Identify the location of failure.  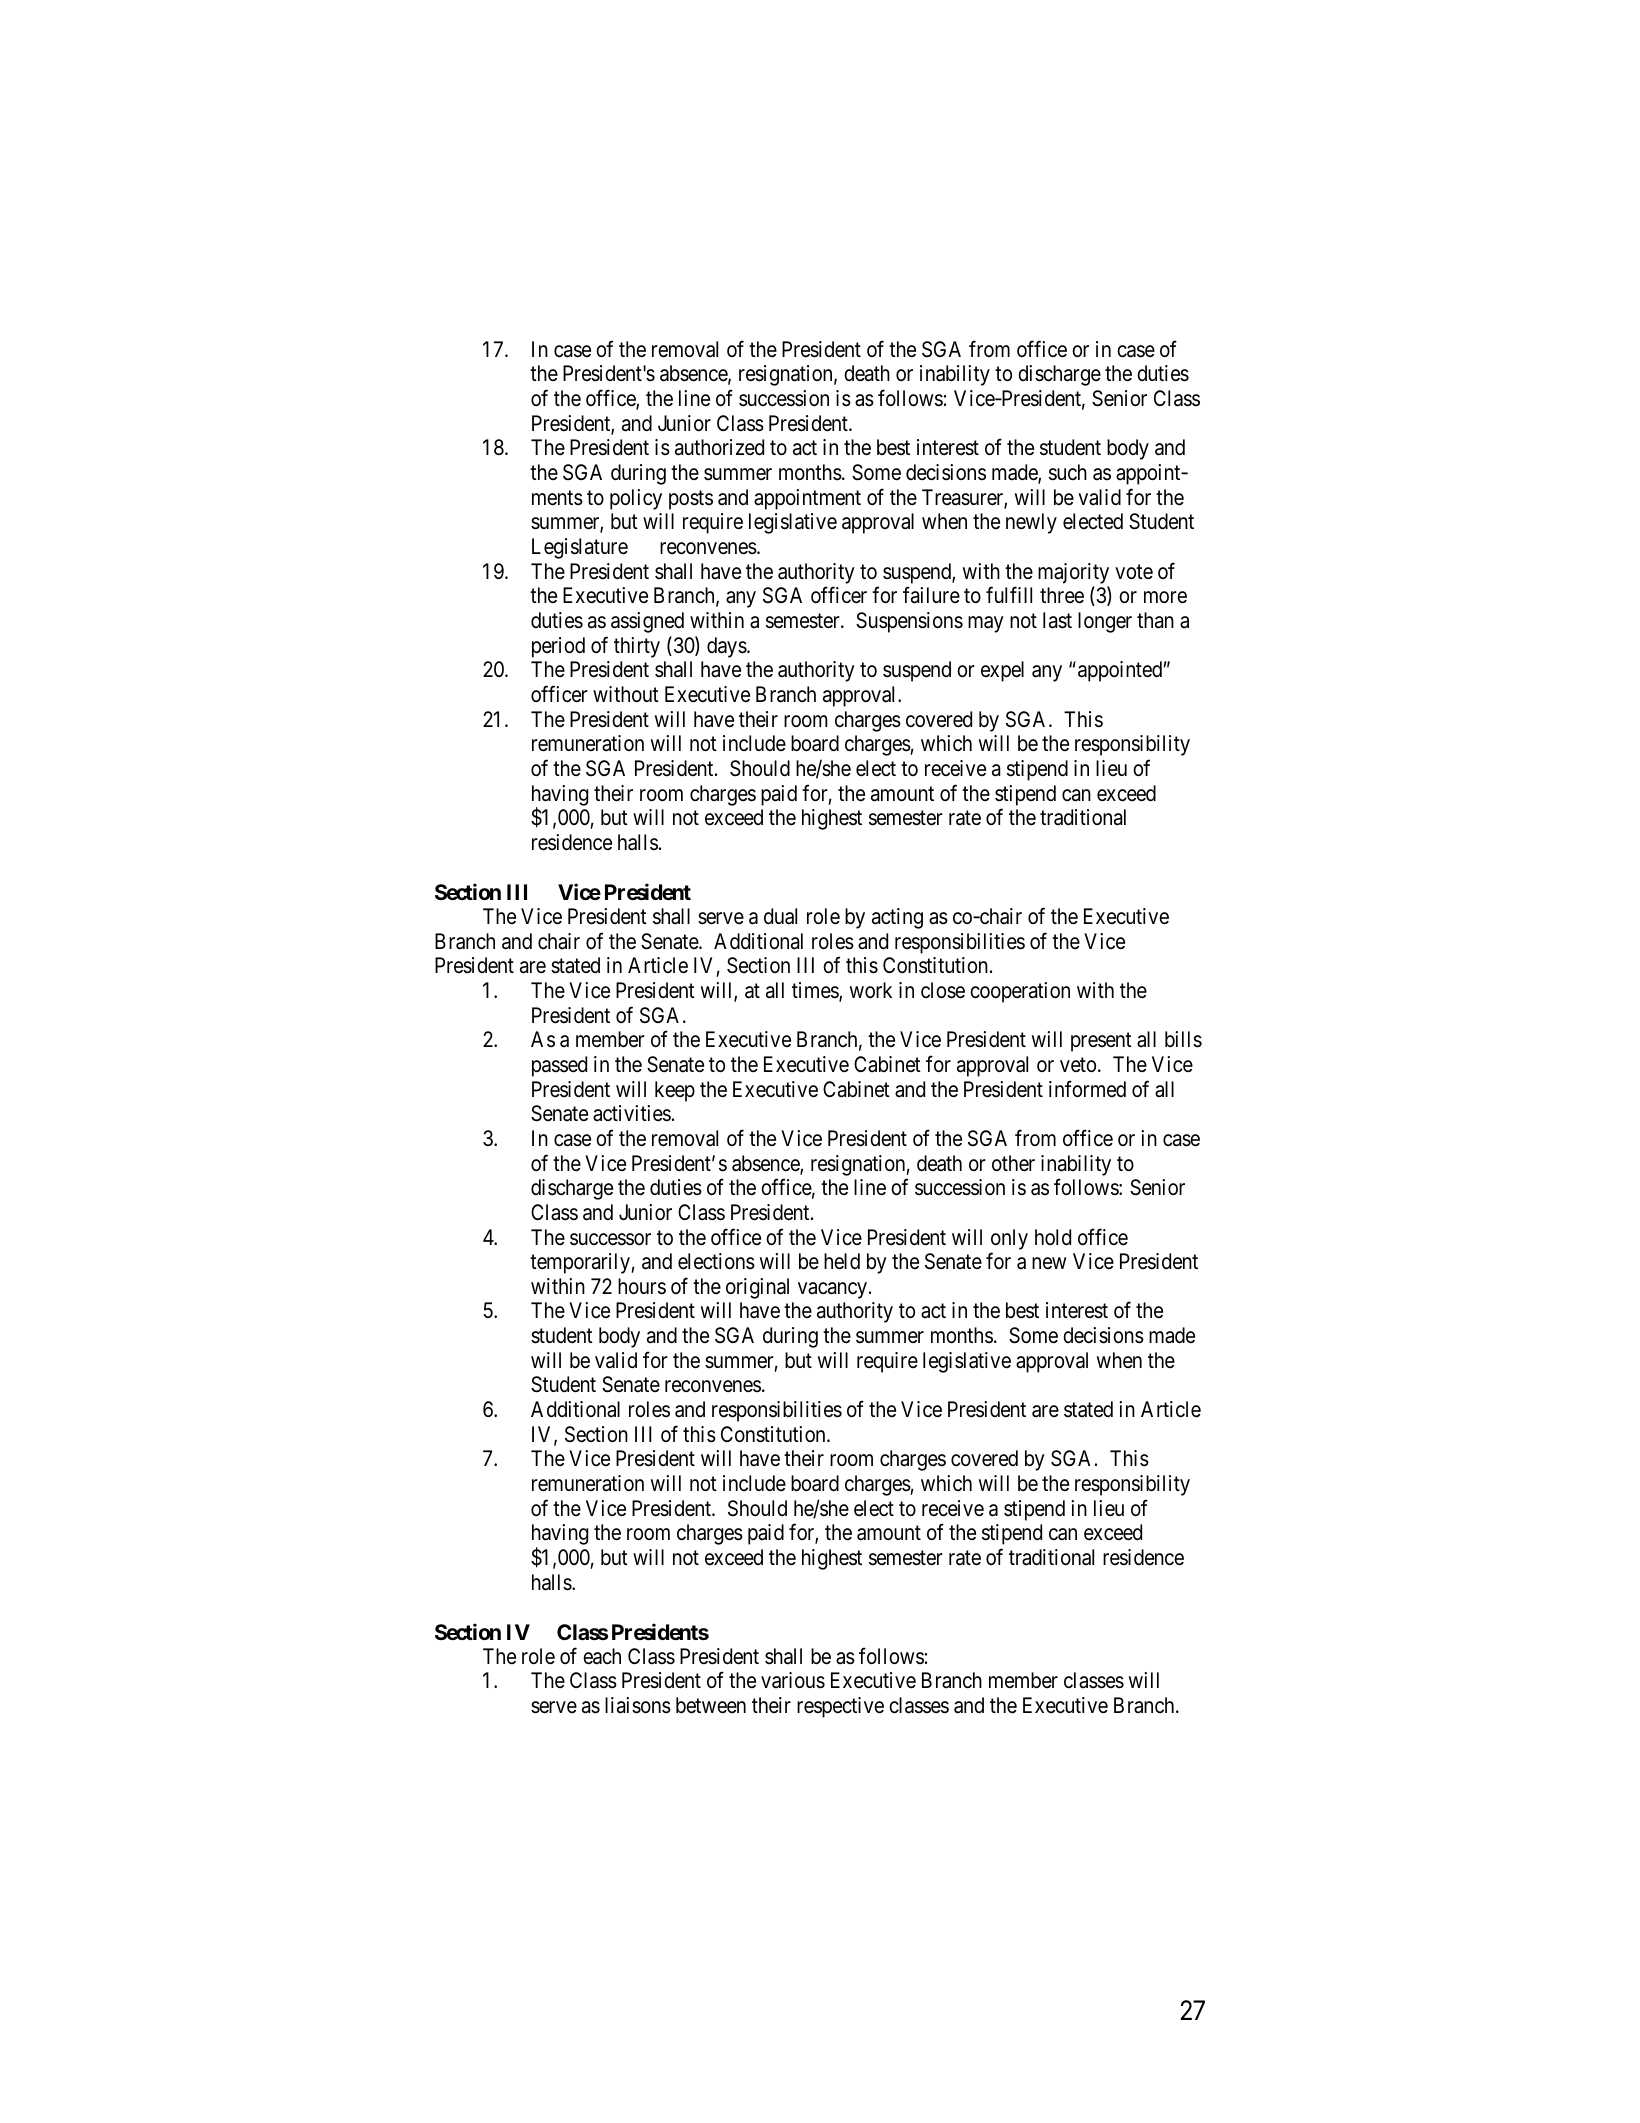
(931, 595).
